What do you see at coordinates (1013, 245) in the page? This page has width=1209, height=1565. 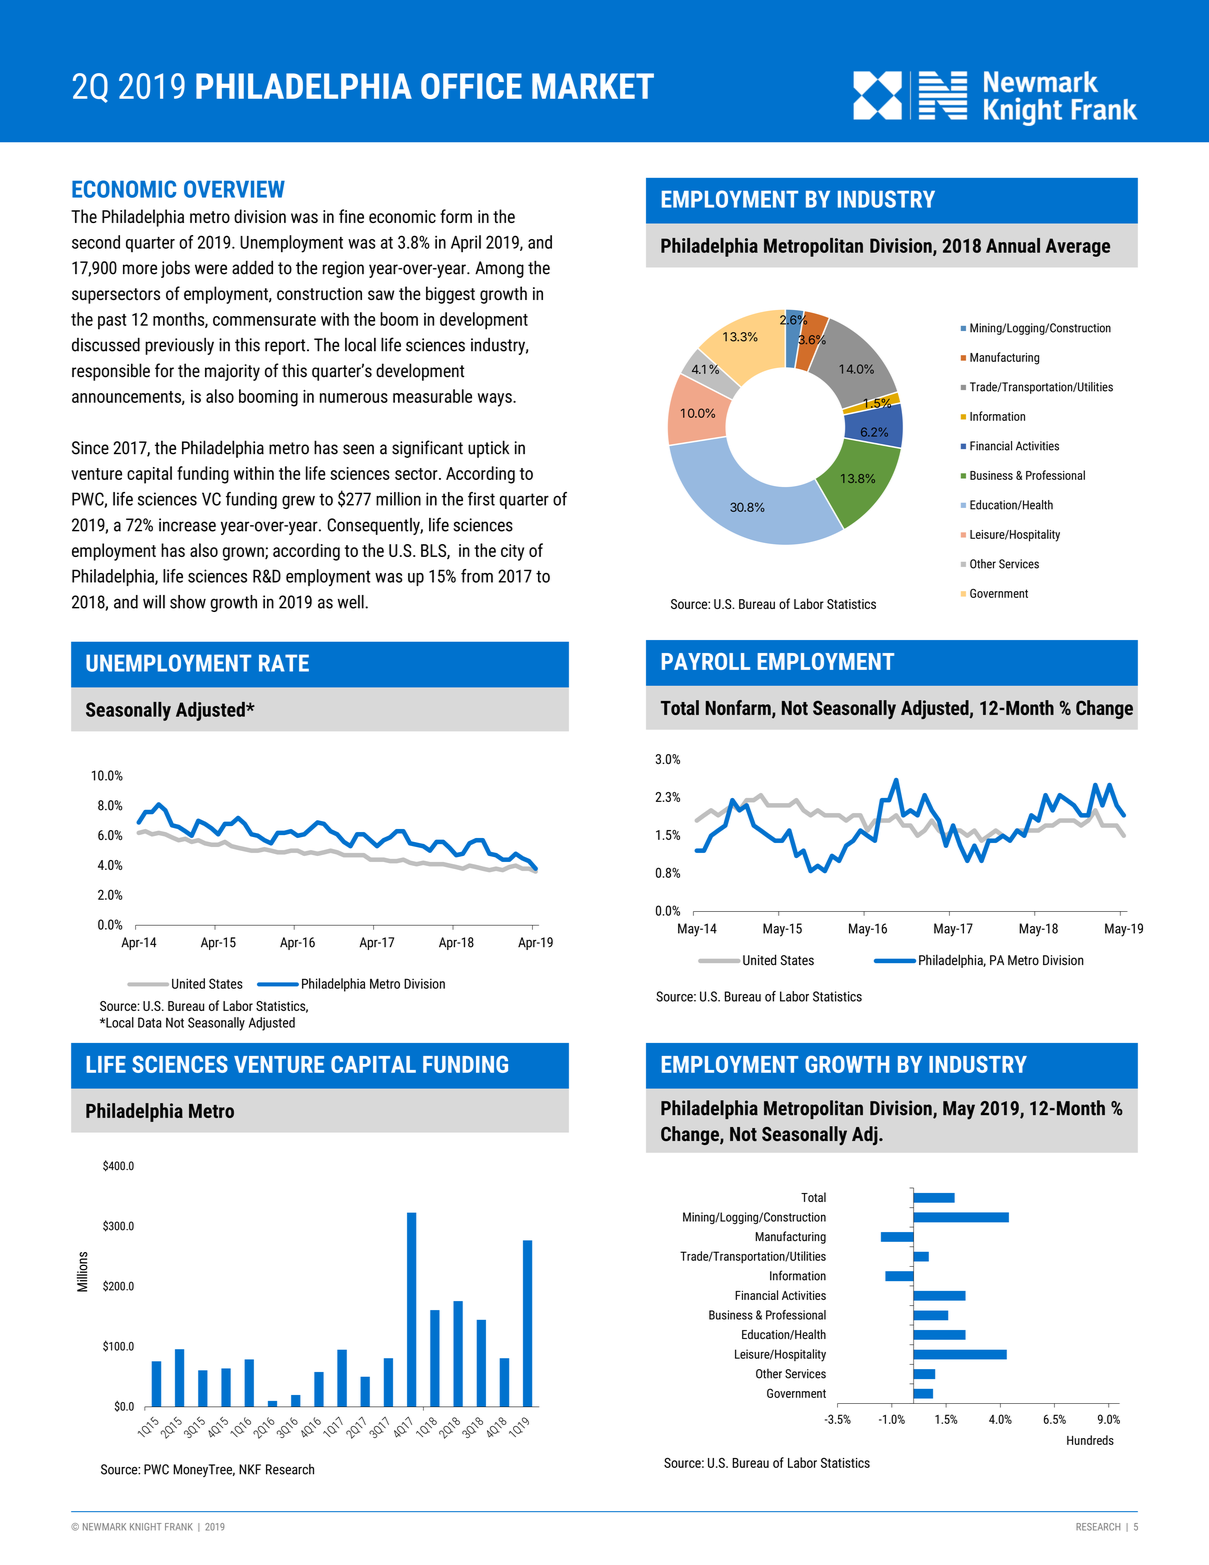 I see `Annual` at bounding box center [1013, 245].
